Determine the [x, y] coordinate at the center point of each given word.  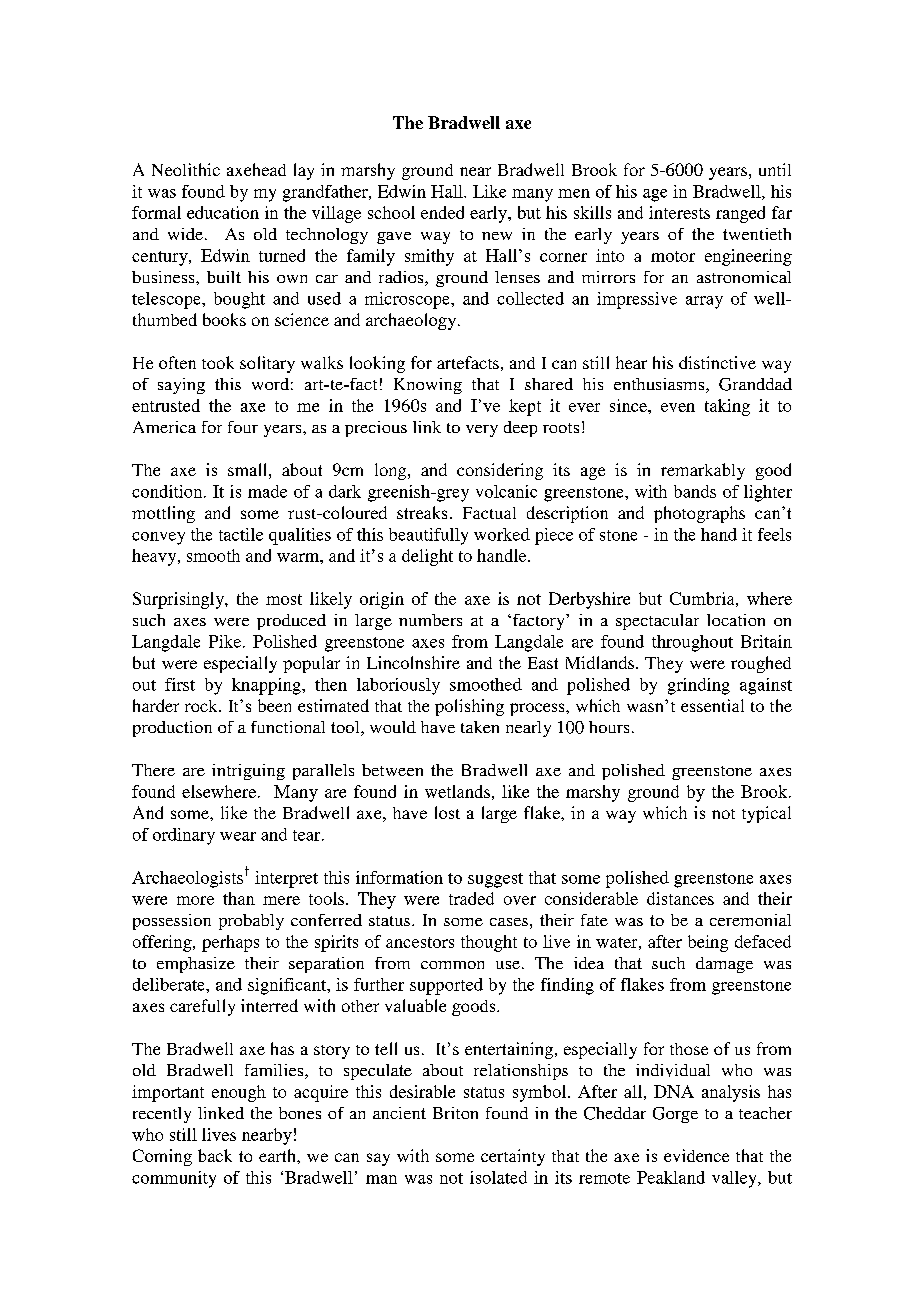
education [223, 212]
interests [679, 212]
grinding [699, 686]
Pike [226, 641]
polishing [469, 707]
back [215, 1155]
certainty [513, 1157]
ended [442, 212]
